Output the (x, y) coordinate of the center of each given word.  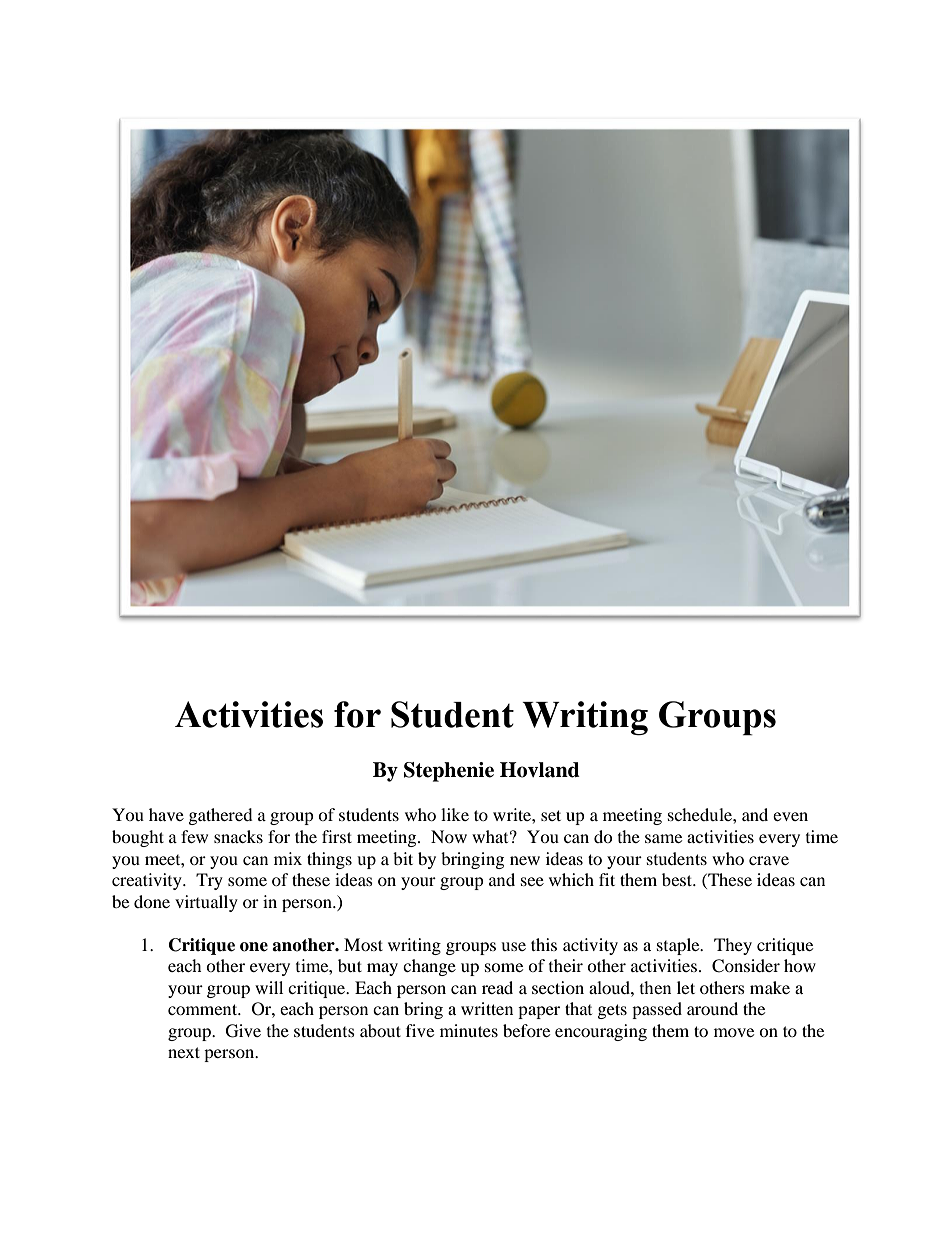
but (350, 965)
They (733, 946)
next (184, 1052)
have (166, 814)
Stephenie (449, 772)
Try (209, 881)
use (513, 946)
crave (769, 860)
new (525, 860)
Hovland (540, 770)
